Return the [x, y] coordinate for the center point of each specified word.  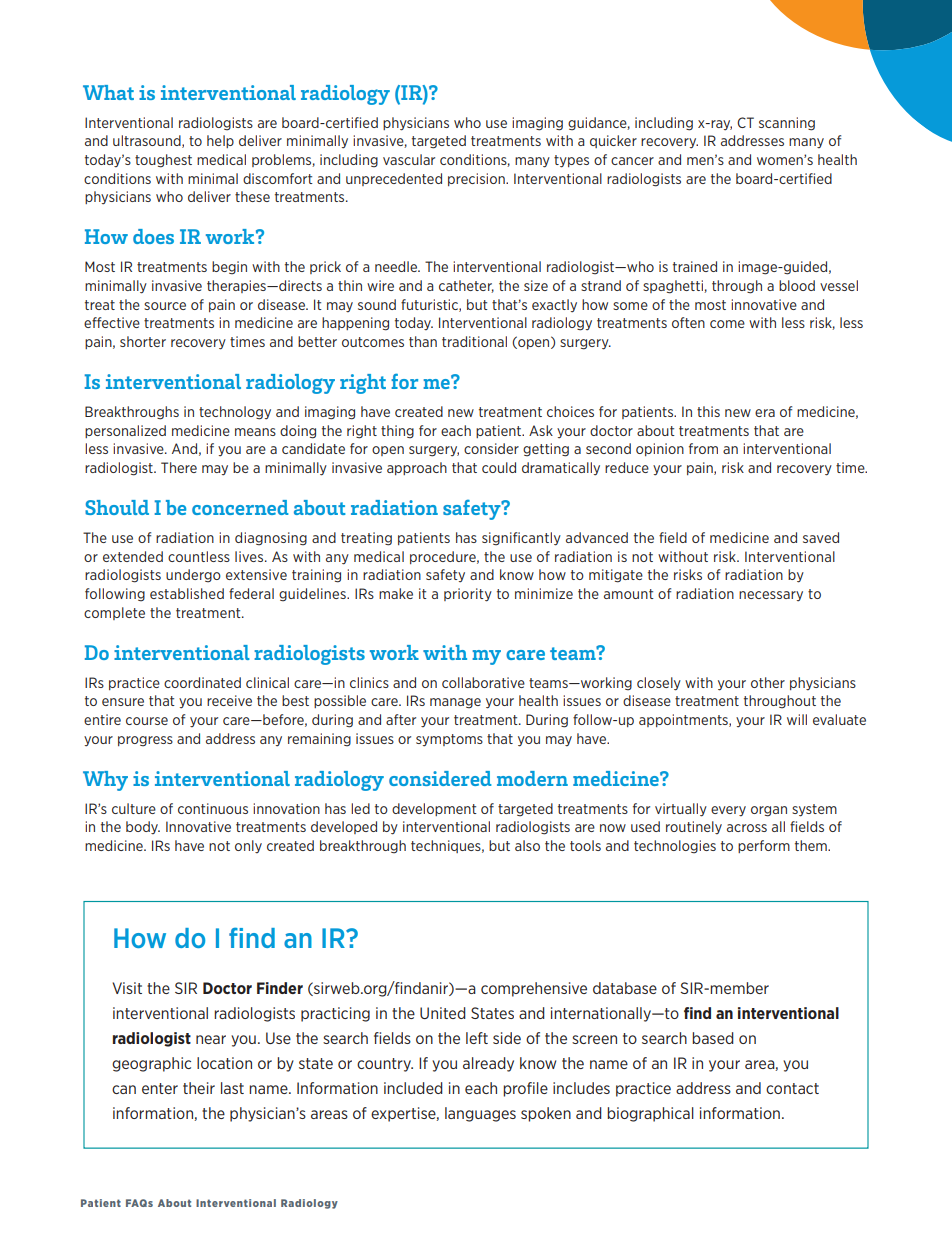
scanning [787, 124]
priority [468, 595]
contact [792, 1088]
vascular [409, 159]
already [488, 1064]
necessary [771, 596]
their [199, 1088]
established [187, 593]
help [220, 141]
